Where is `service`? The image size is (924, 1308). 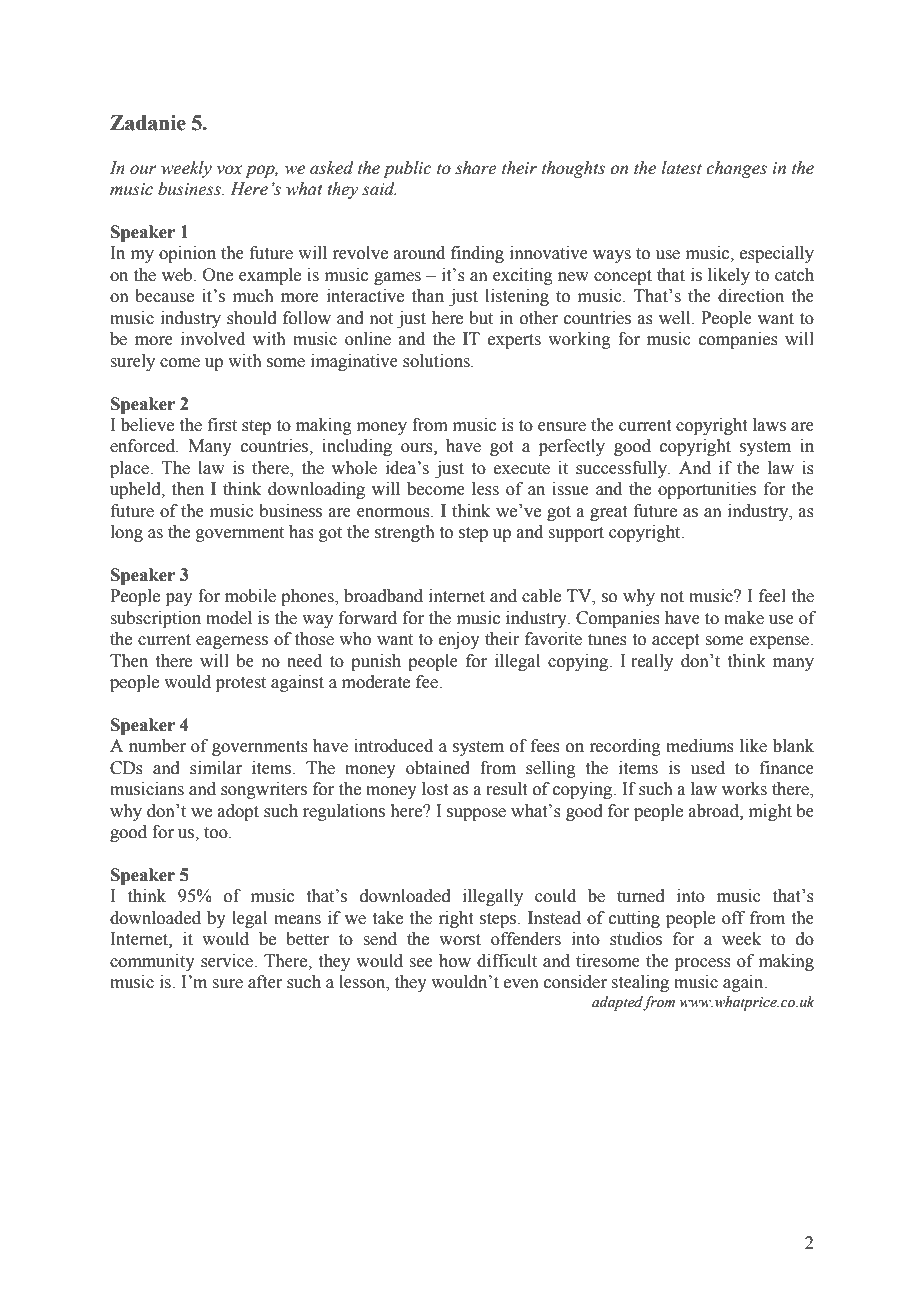
service is located at coordinates (228, 961).
